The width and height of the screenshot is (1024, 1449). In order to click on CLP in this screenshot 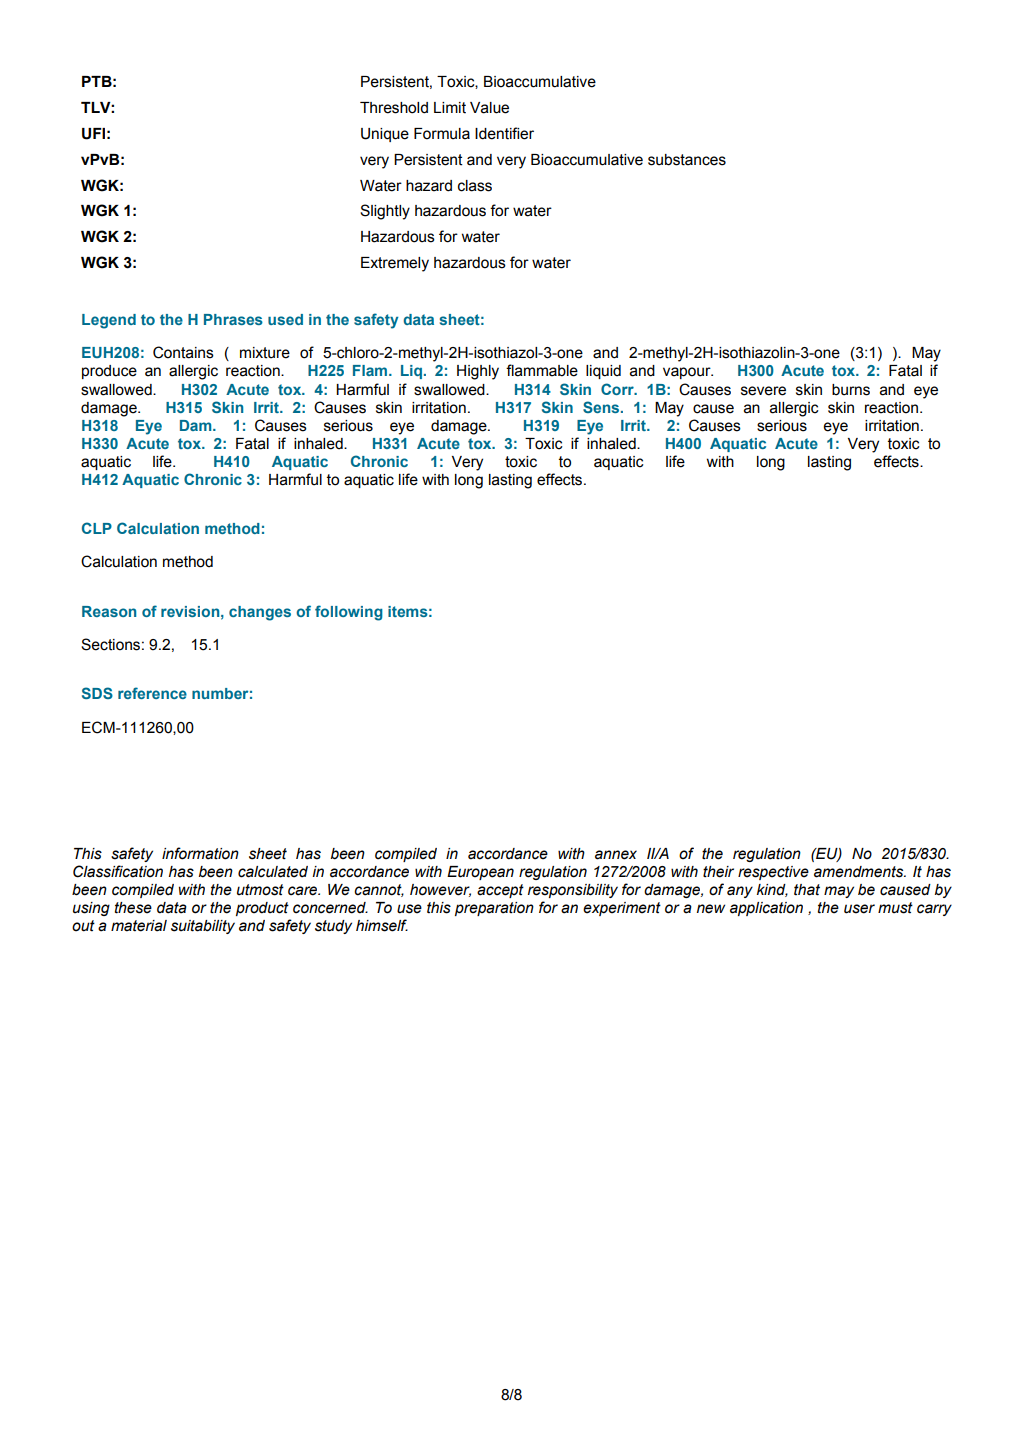, I will do `click(97, 528)`.
